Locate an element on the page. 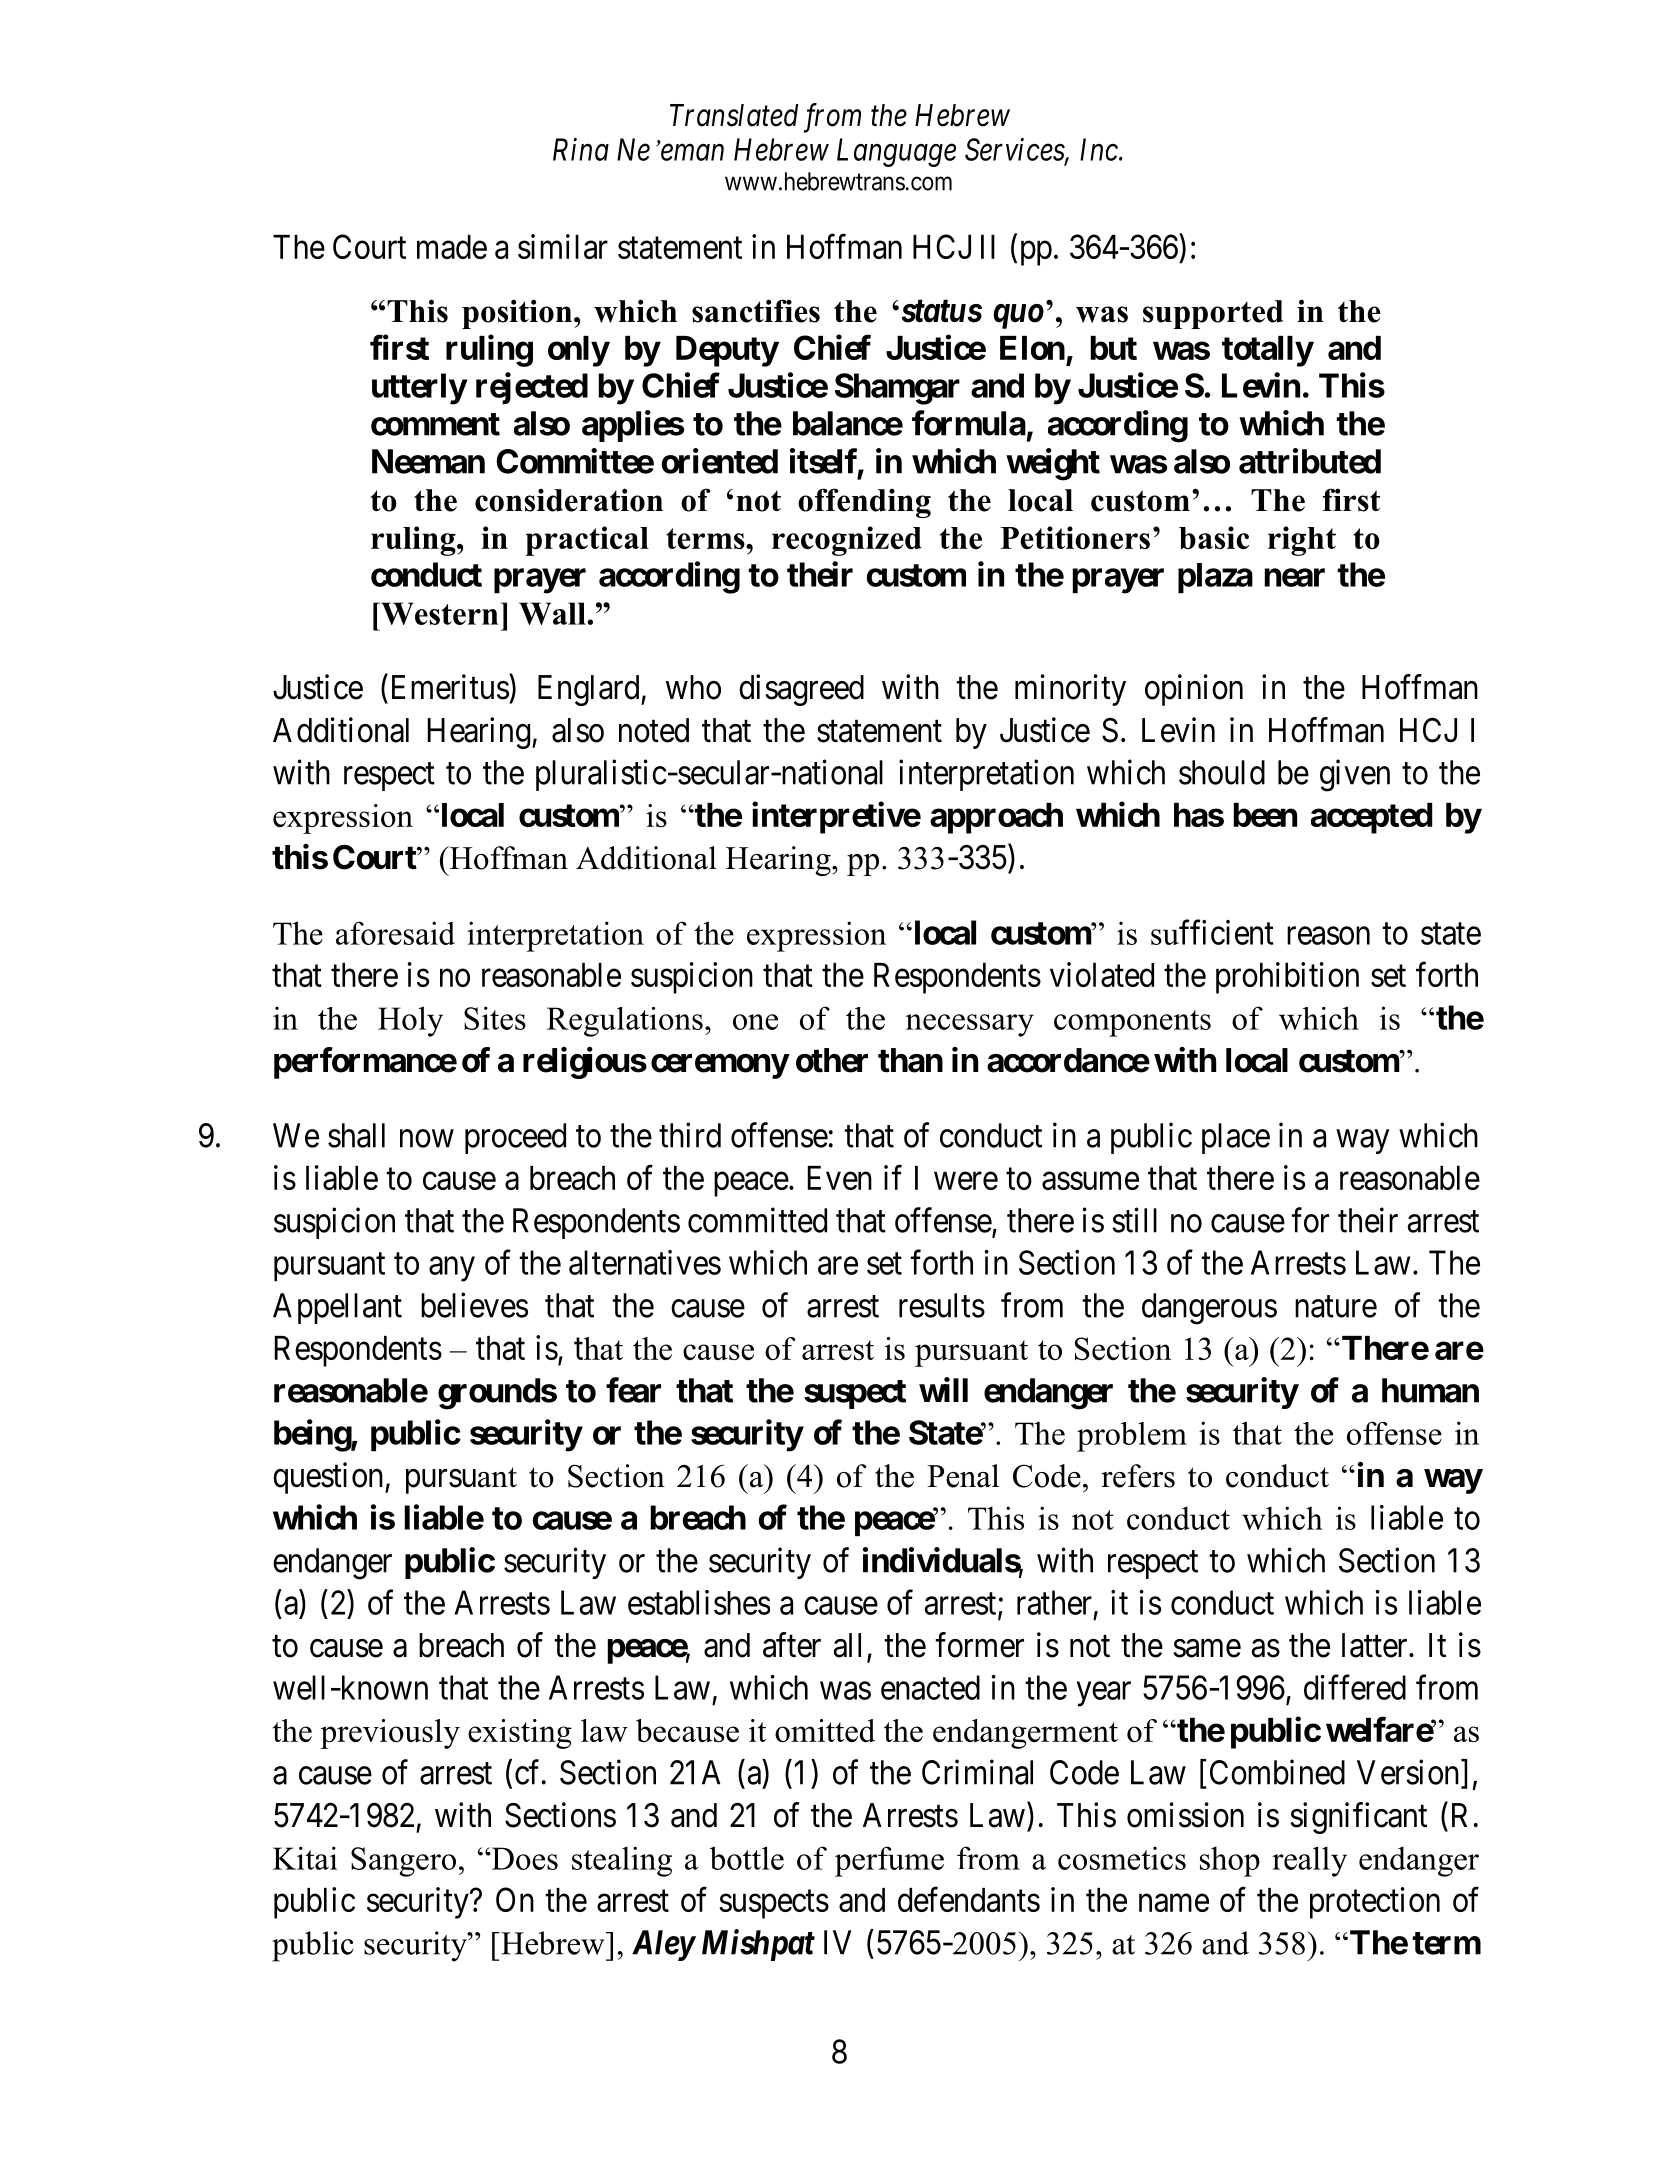 This image has height=2170, width=1677. made is located at coordinates (452, 247).
